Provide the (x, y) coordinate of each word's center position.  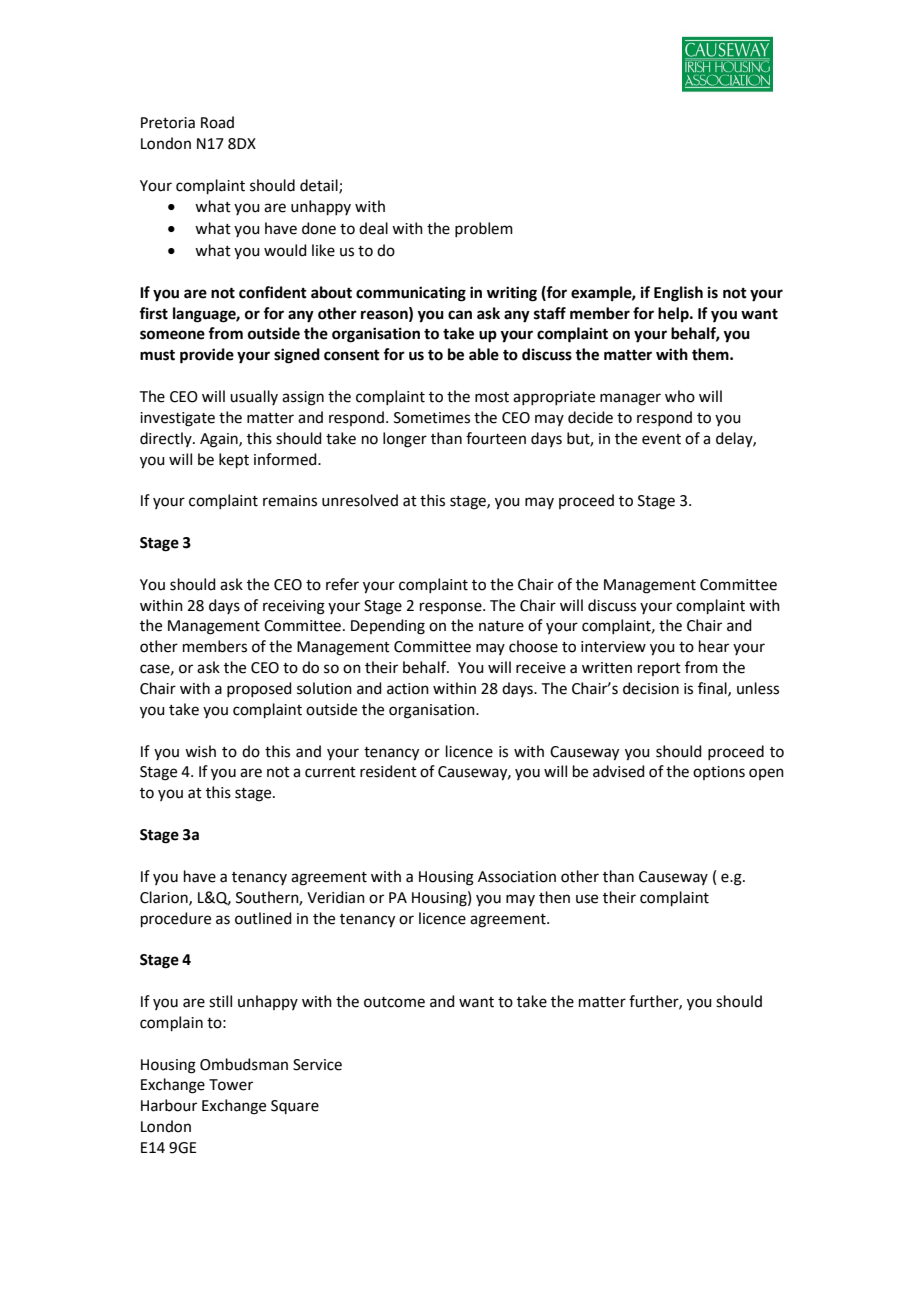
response (452, 608)
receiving (294, 607)
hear (714, 646)
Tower (231, 1085)
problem (484, 229)
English (678, 294)
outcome (394, 1002)
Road (217, 122)
